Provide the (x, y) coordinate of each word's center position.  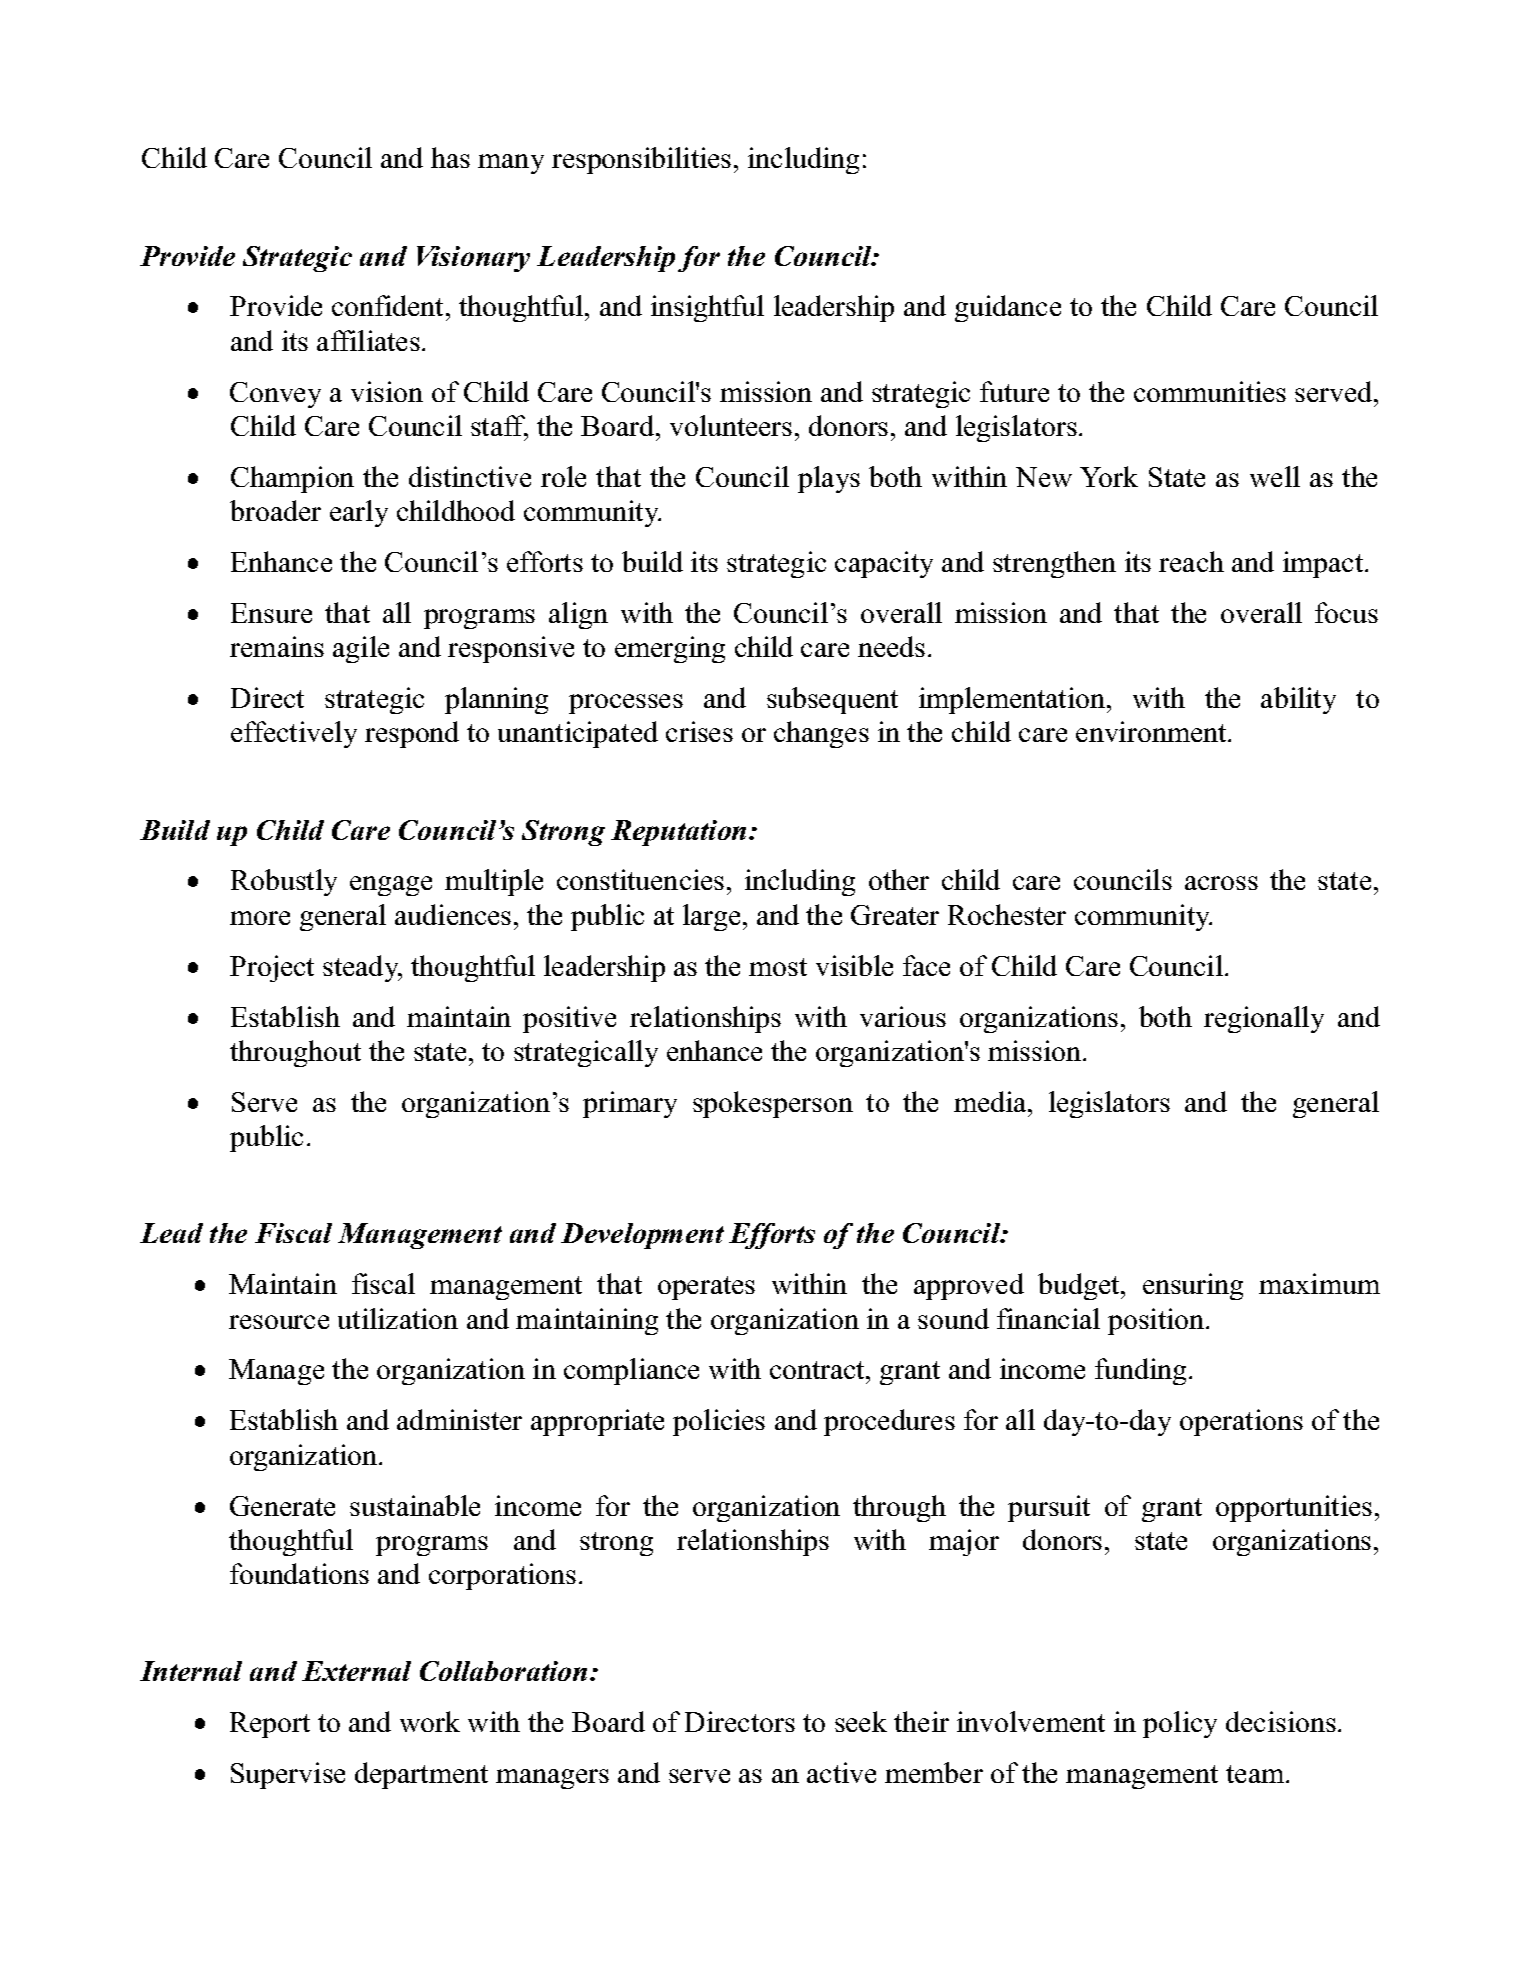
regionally (1264, 1019)
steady (362, 968)
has (450, 157)
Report (270, 1725)
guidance (1008, 308)
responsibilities (641, 160)
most (778, 967)
